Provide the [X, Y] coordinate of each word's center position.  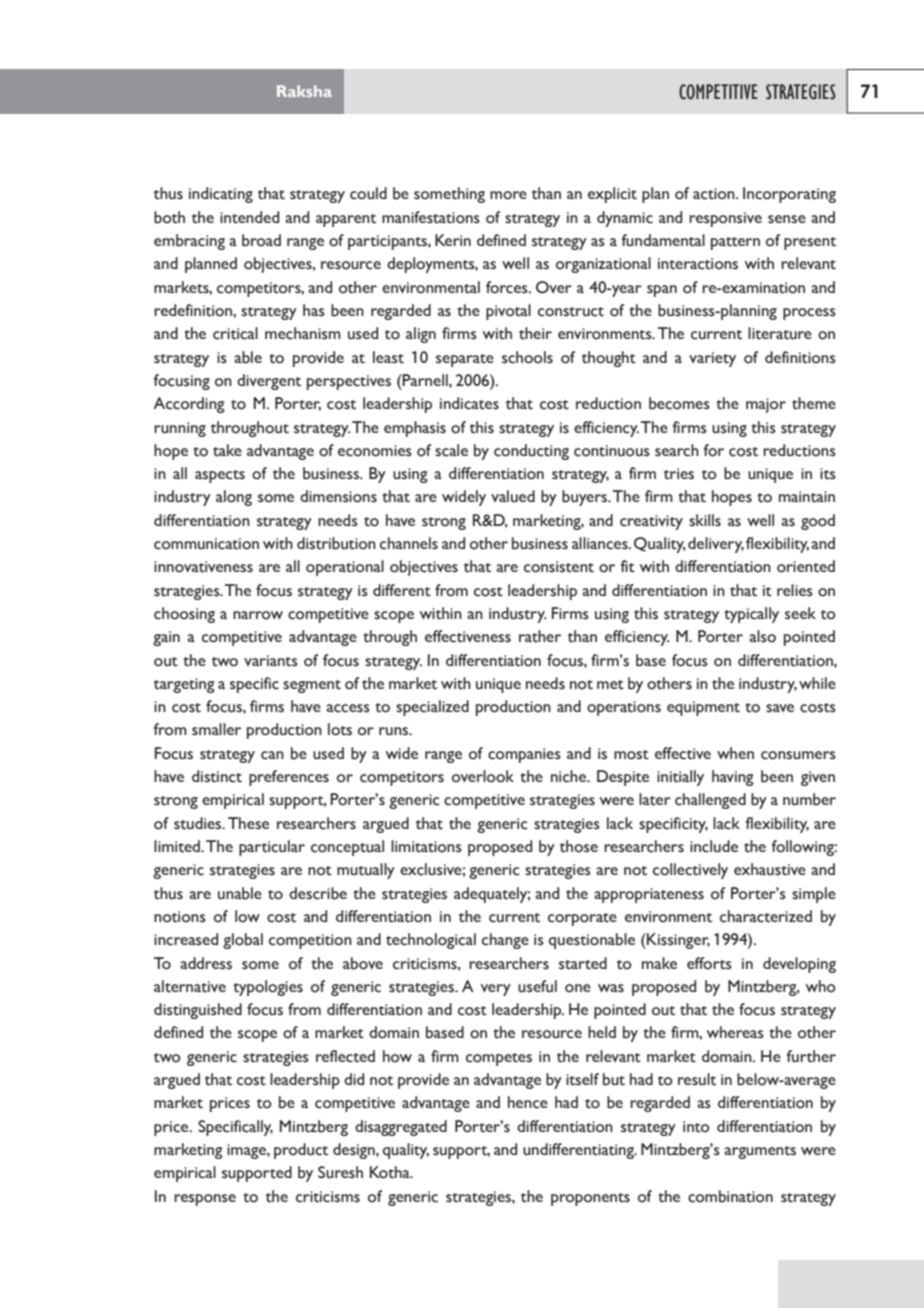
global [243, 941]
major [766, 405]
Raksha [304, 91]
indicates [469, 403]
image [247, 1151]
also [762, 636]
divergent [269, 382]
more [508, 195]
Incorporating [789, 195]
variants [271, 661]
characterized [766, 916]
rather [540, 636]
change [505, 941]
